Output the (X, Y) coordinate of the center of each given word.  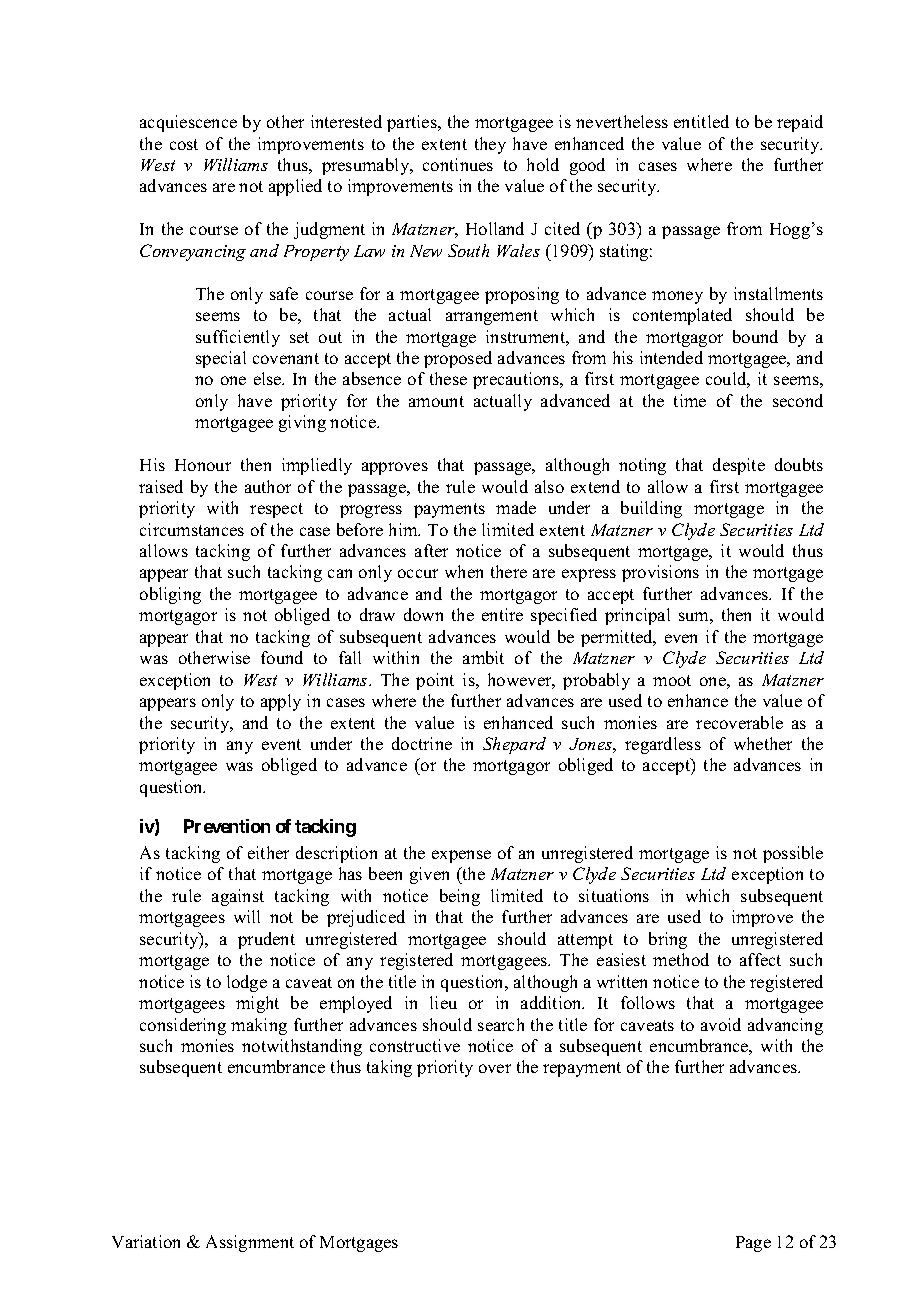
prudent (266, 940)
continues (458, 164)
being (460, 897)
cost (184, 144)
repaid (800, 123)
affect (760, 959)
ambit (483, 657)
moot (672, 680)
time (690, 400)
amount (436, 401)
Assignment (250, 1243)
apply (281, 702)
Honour (203, 465)
